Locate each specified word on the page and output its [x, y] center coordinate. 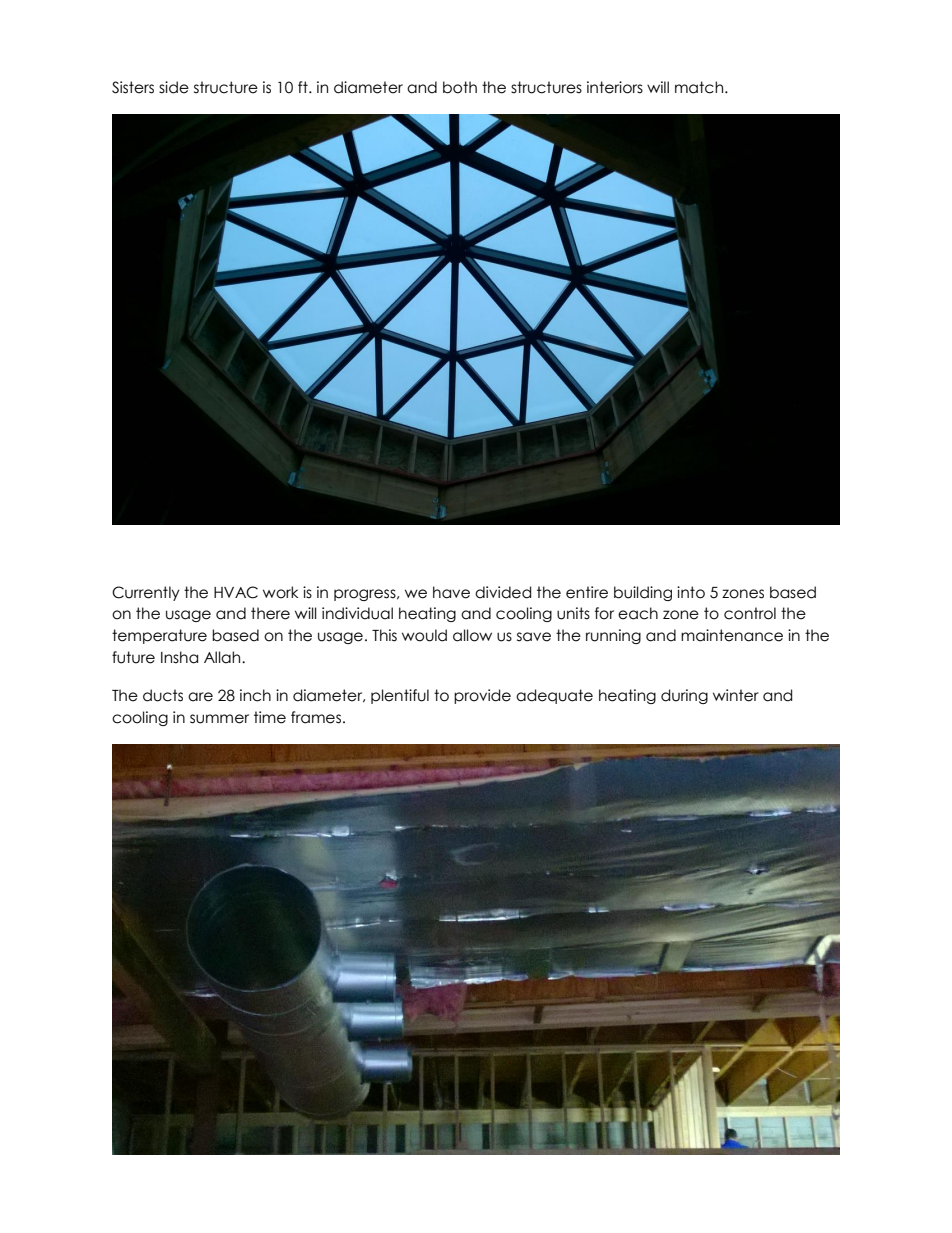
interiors [615, 87]
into [691, 592]
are [200, 697]
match [700, 87]
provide [482, 696]
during [684, 696]
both [460, 87]
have [451, 592]
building [643, 593]
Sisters [133, 87]
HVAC [236, 592]
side [174, 87]
